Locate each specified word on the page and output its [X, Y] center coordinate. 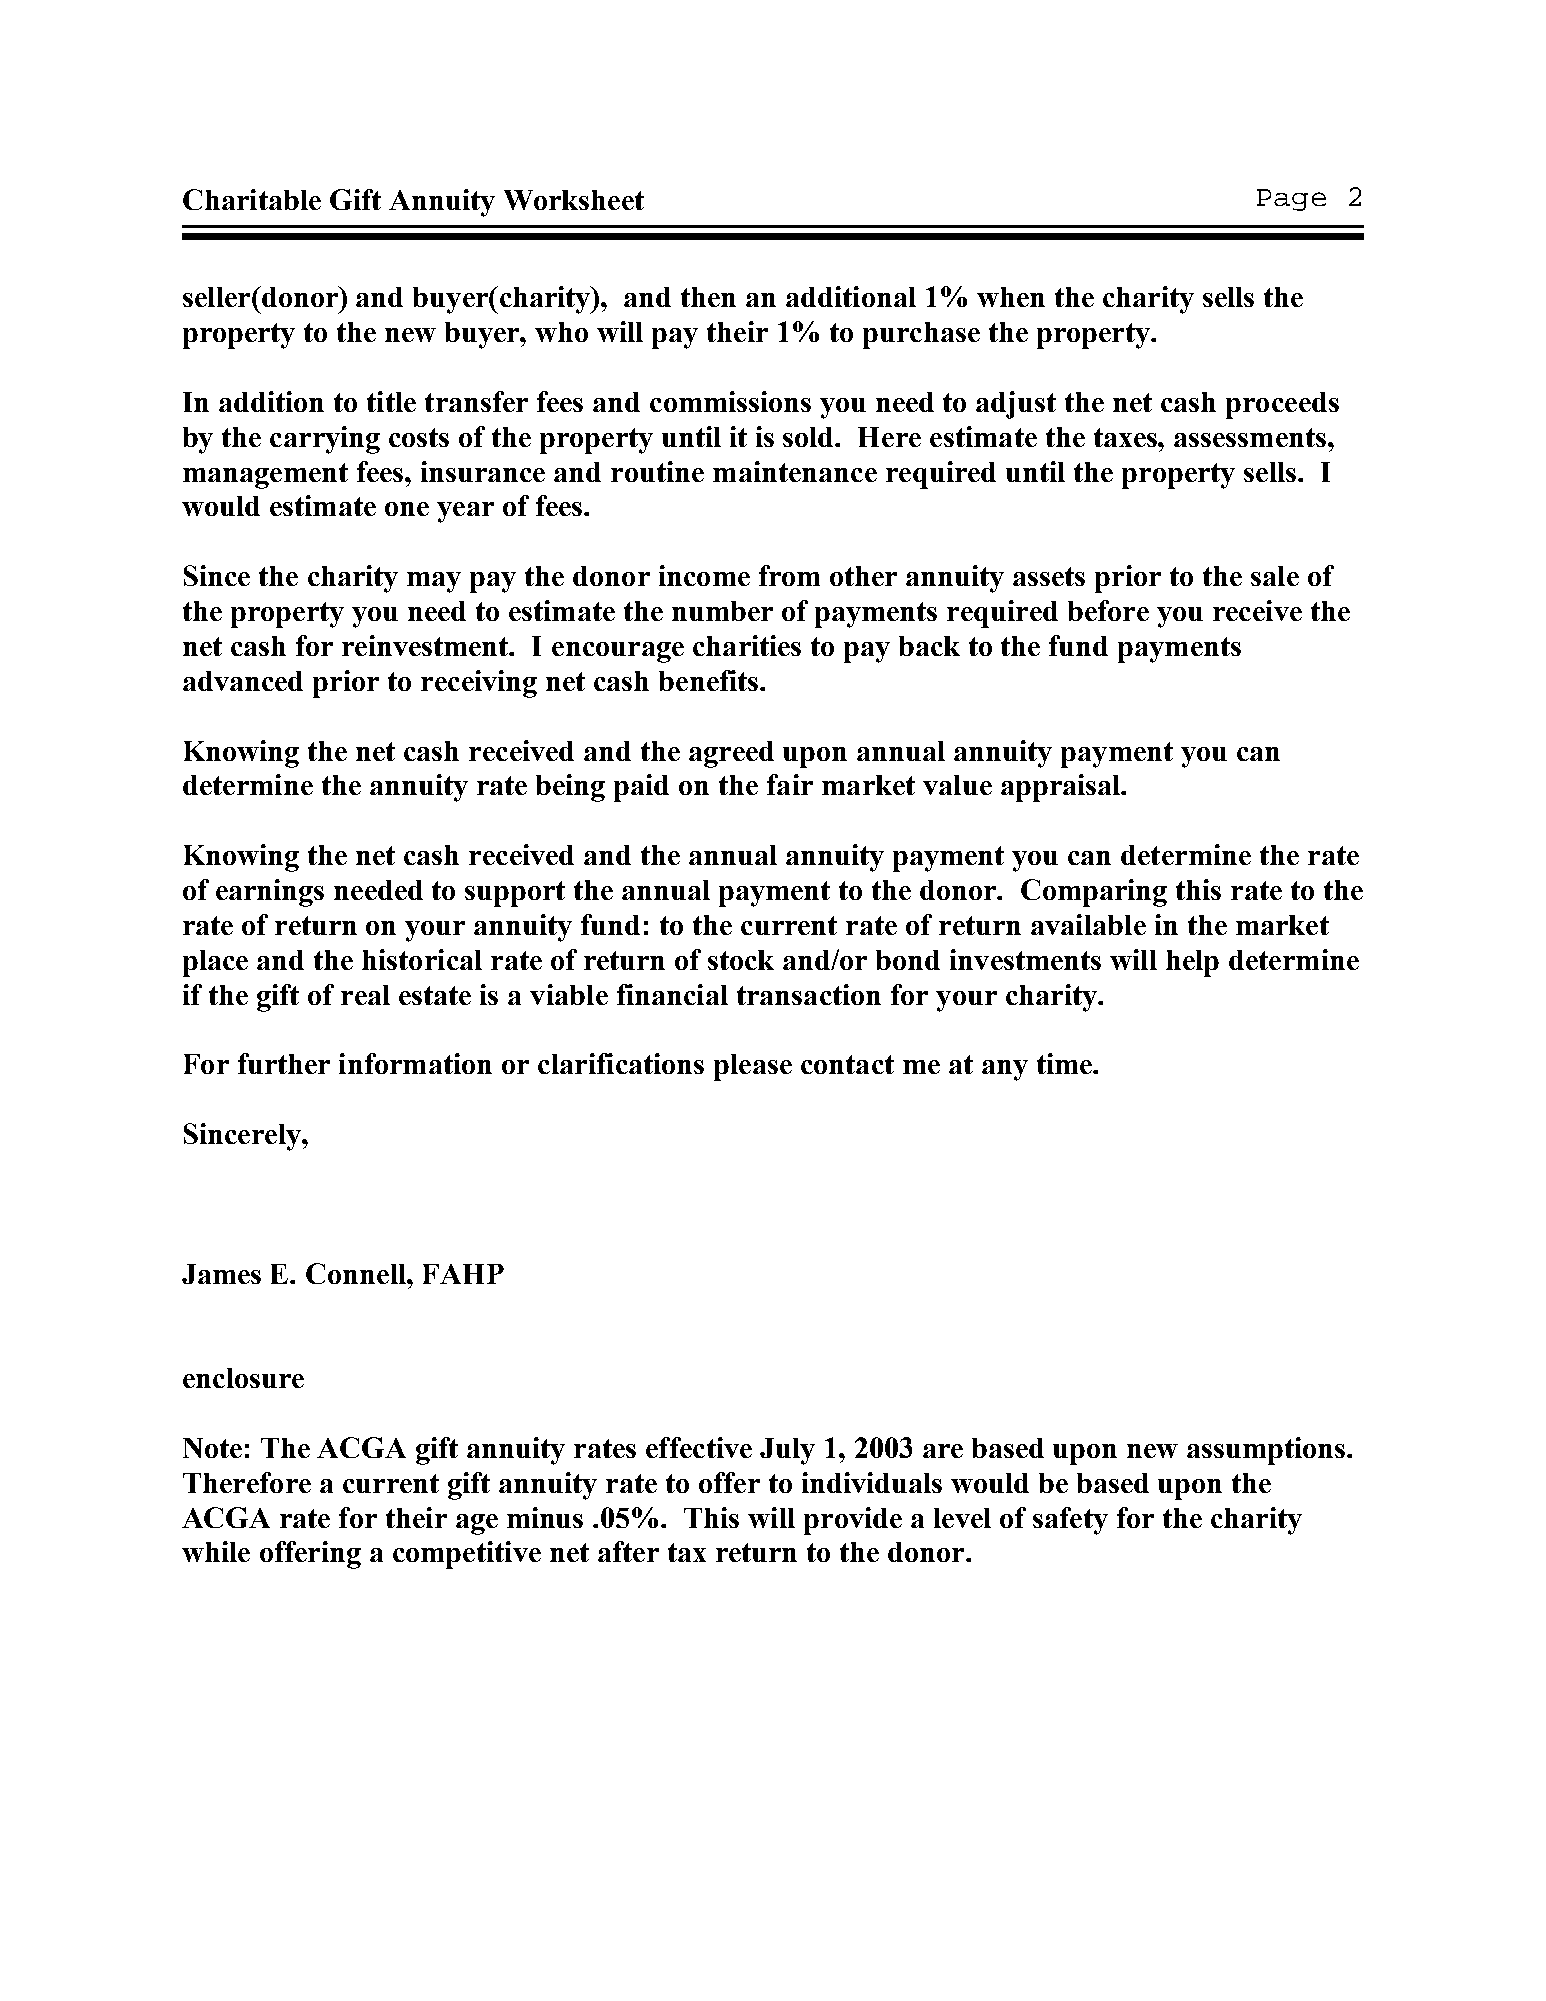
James [221, 1274]
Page [1291, 200]
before [1108, 610]
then [708, 297]
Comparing [1094, 893]
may [434, 582]
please [753, 1067]
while [216, 1551]
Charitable [252, 199]
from [789, 575]
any [1005, 1070]
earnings [270, 893]
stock [741, 960]
